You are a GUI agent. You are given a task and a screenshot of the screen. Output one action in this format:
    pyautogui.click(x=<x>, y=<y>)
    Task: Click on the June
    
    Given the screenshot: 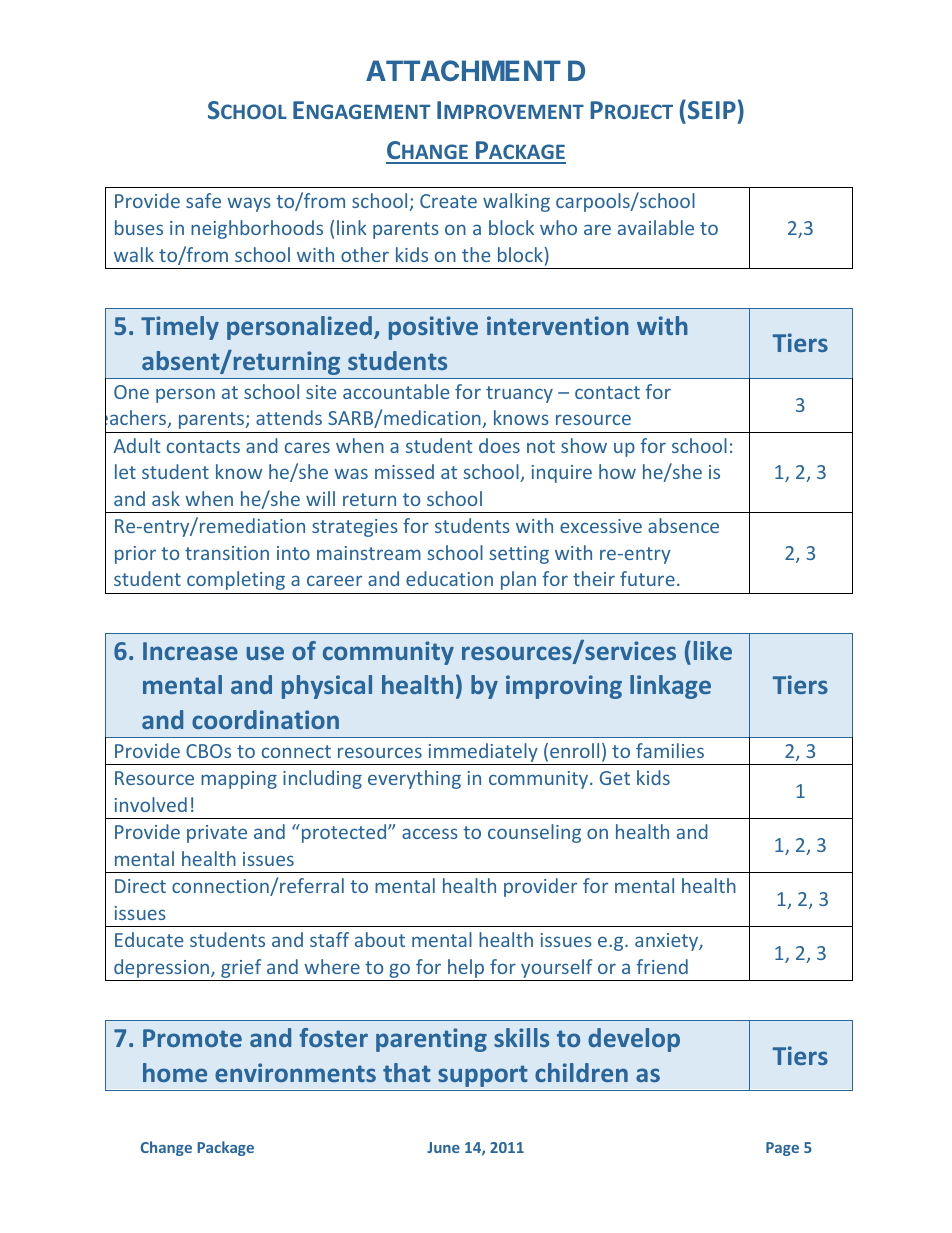 What is the action you would take?
    pyautogui.click(x=443, y=1147)
